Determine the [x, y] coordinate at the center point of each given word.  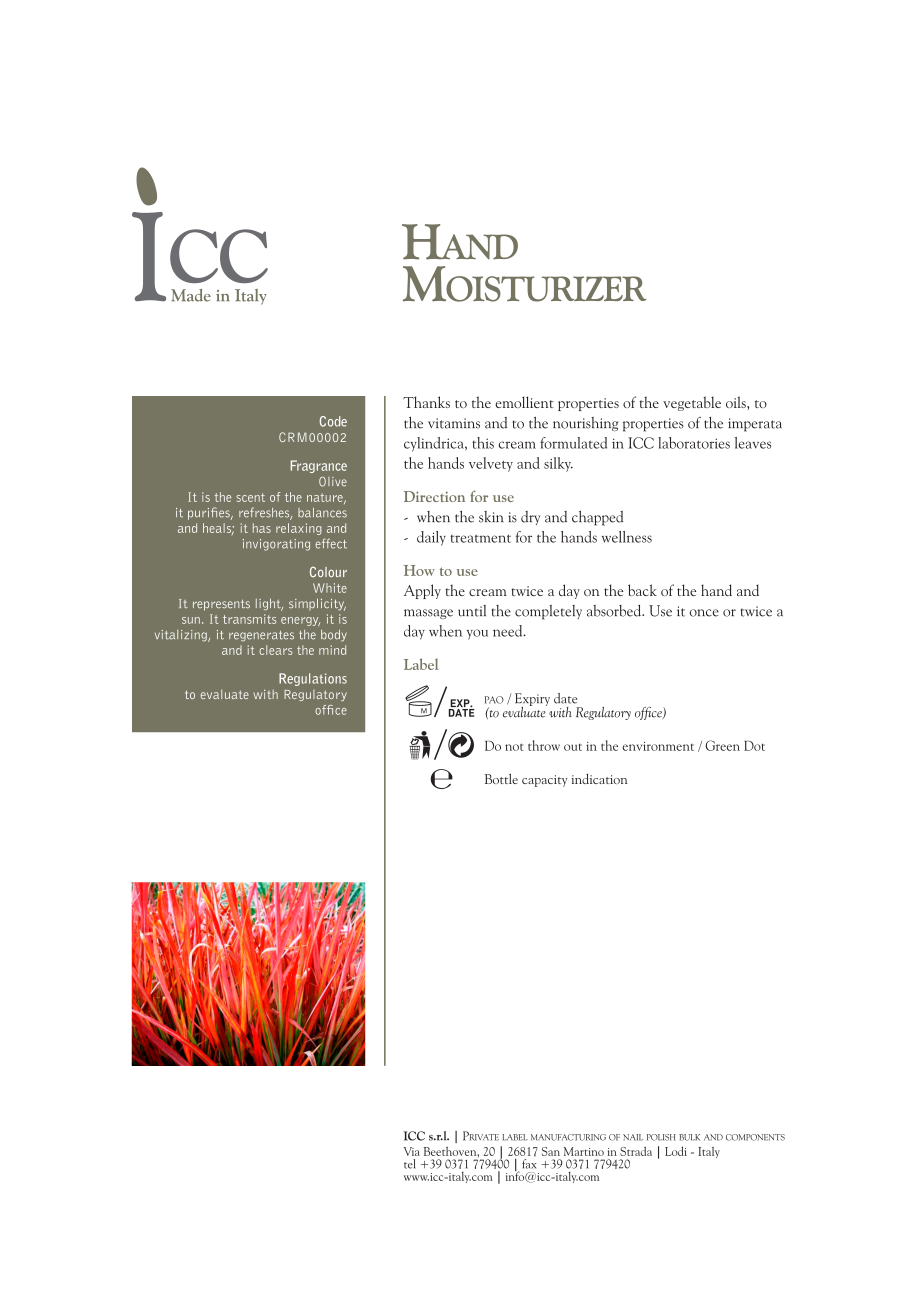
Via [412, 1151]
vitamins [454, 423]
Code [333, 421]
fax [529, 1164]
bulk [689, 1137]
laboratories [694, 443]
